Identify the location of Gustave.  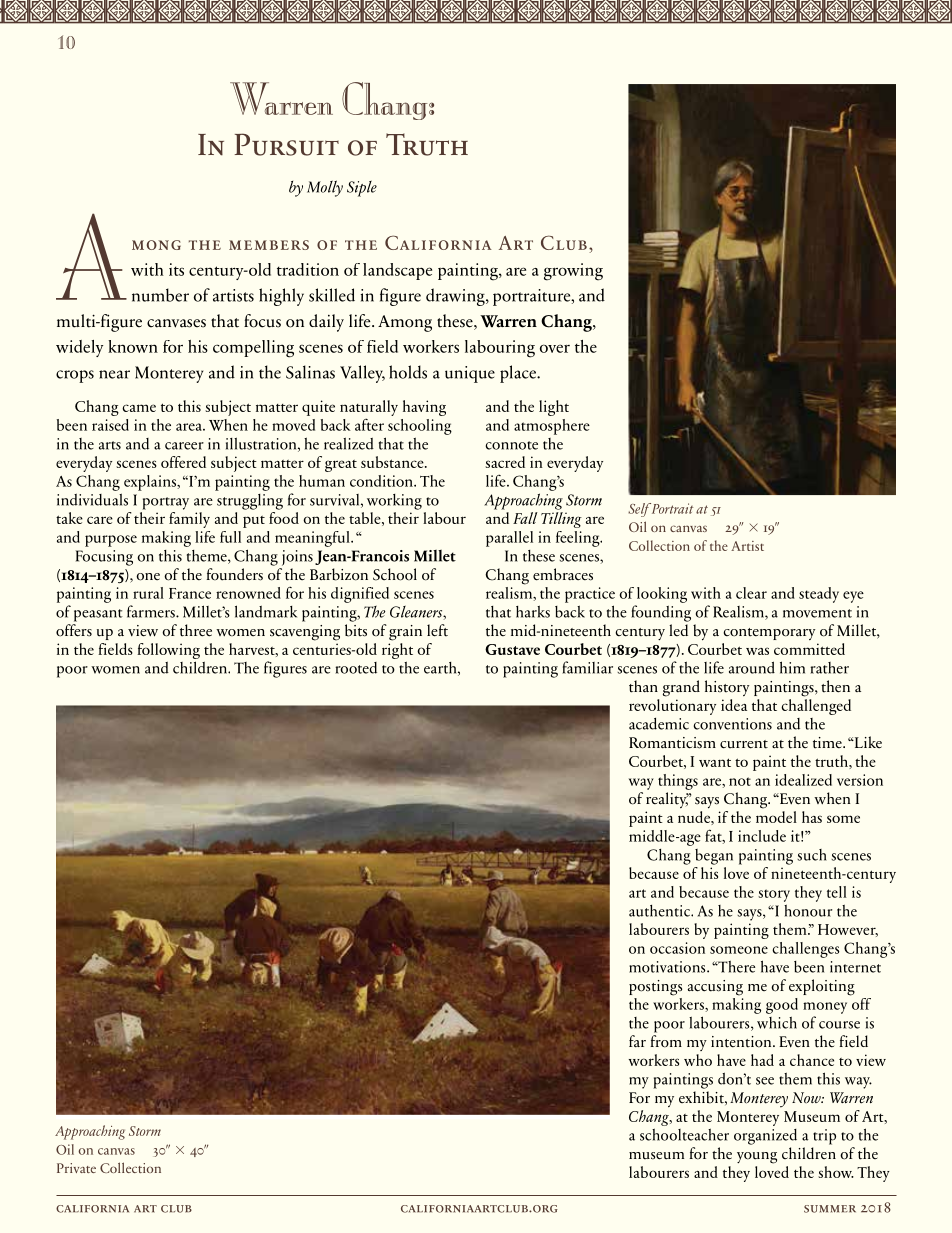
(512, 649).
